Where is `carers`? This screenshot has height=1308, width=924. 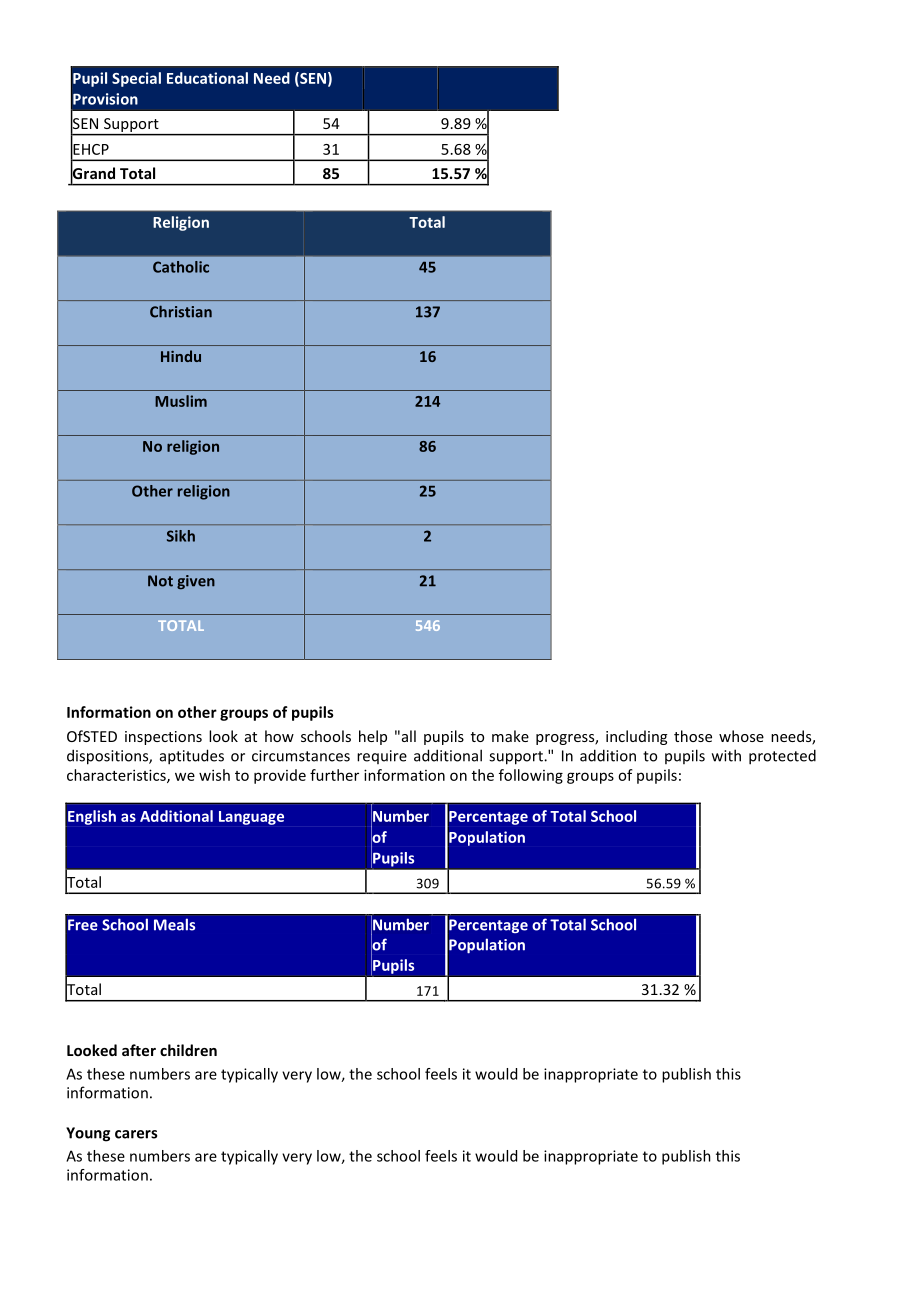
carers is located at coordinates (136, 1134).
